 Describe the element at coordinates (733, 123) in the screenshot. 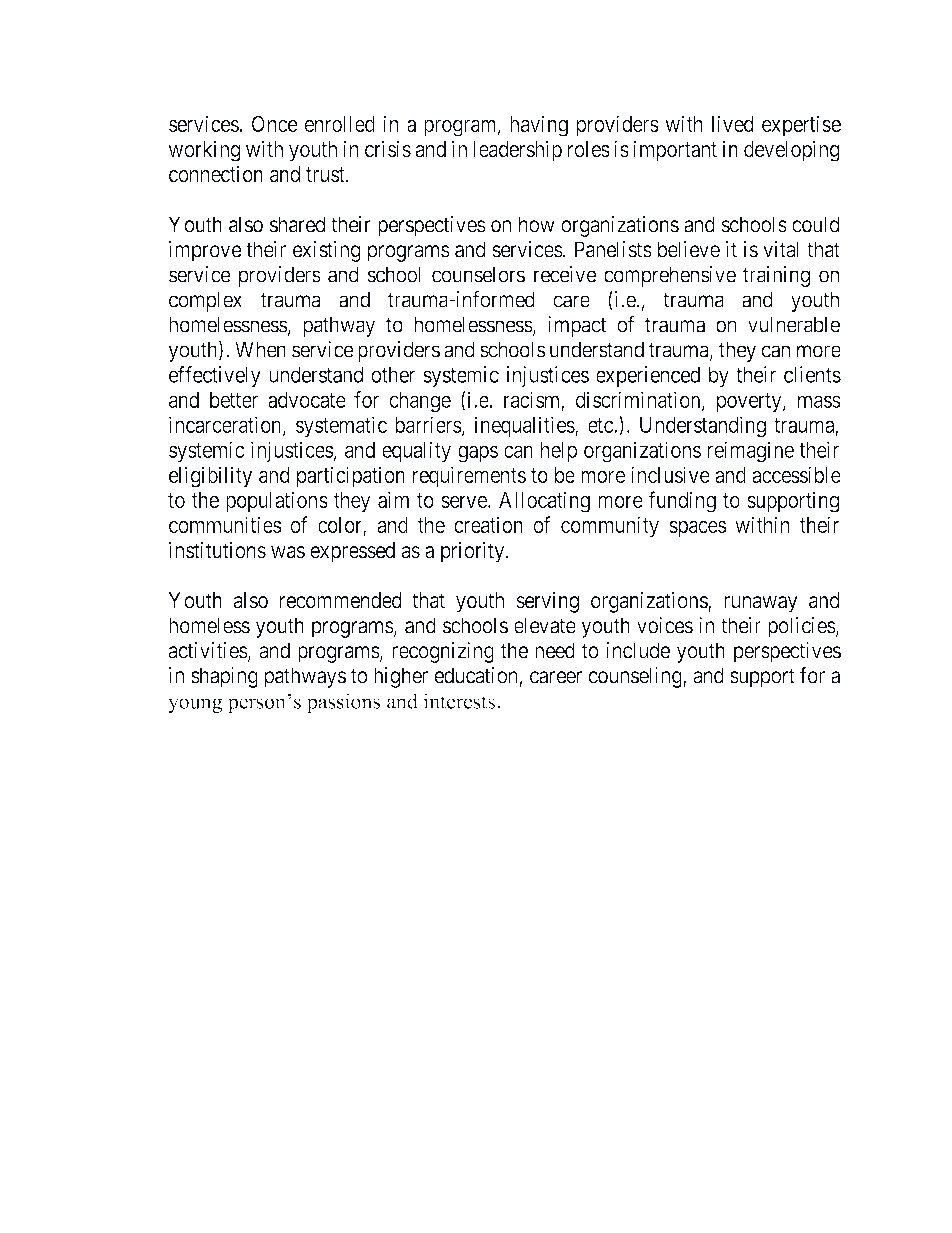

I see `lived` at that location.
